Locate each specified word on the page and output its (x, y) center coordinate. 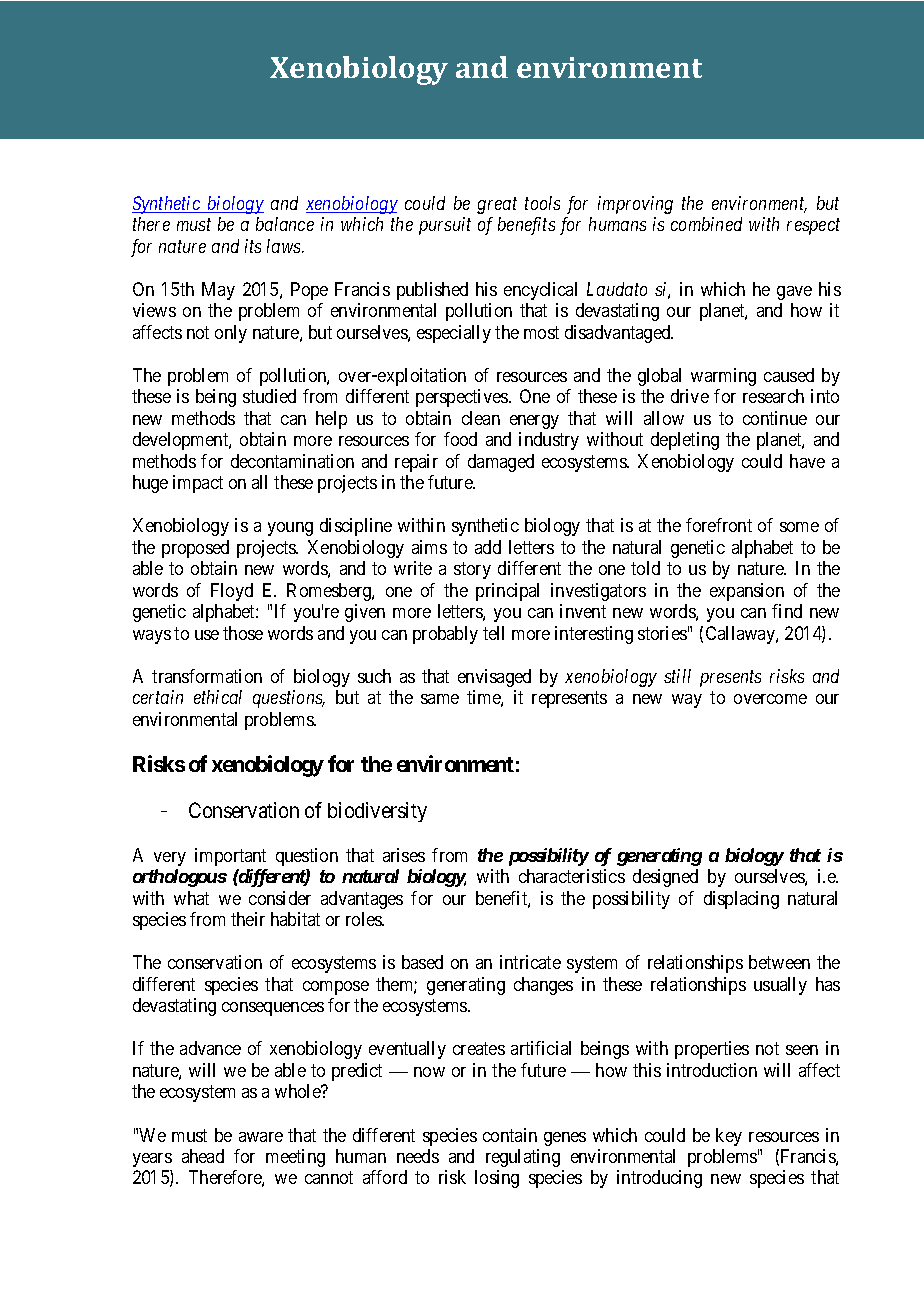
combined (706, 224)
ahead (203, 1156)
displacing (741, 900)
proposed (195, 549)
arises (404, 855)
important (230, 857)
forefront (719, 525)
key (729, 1137)
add (488, 547)
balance (285, 224)
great (497, 206)
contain (510, 1135)
